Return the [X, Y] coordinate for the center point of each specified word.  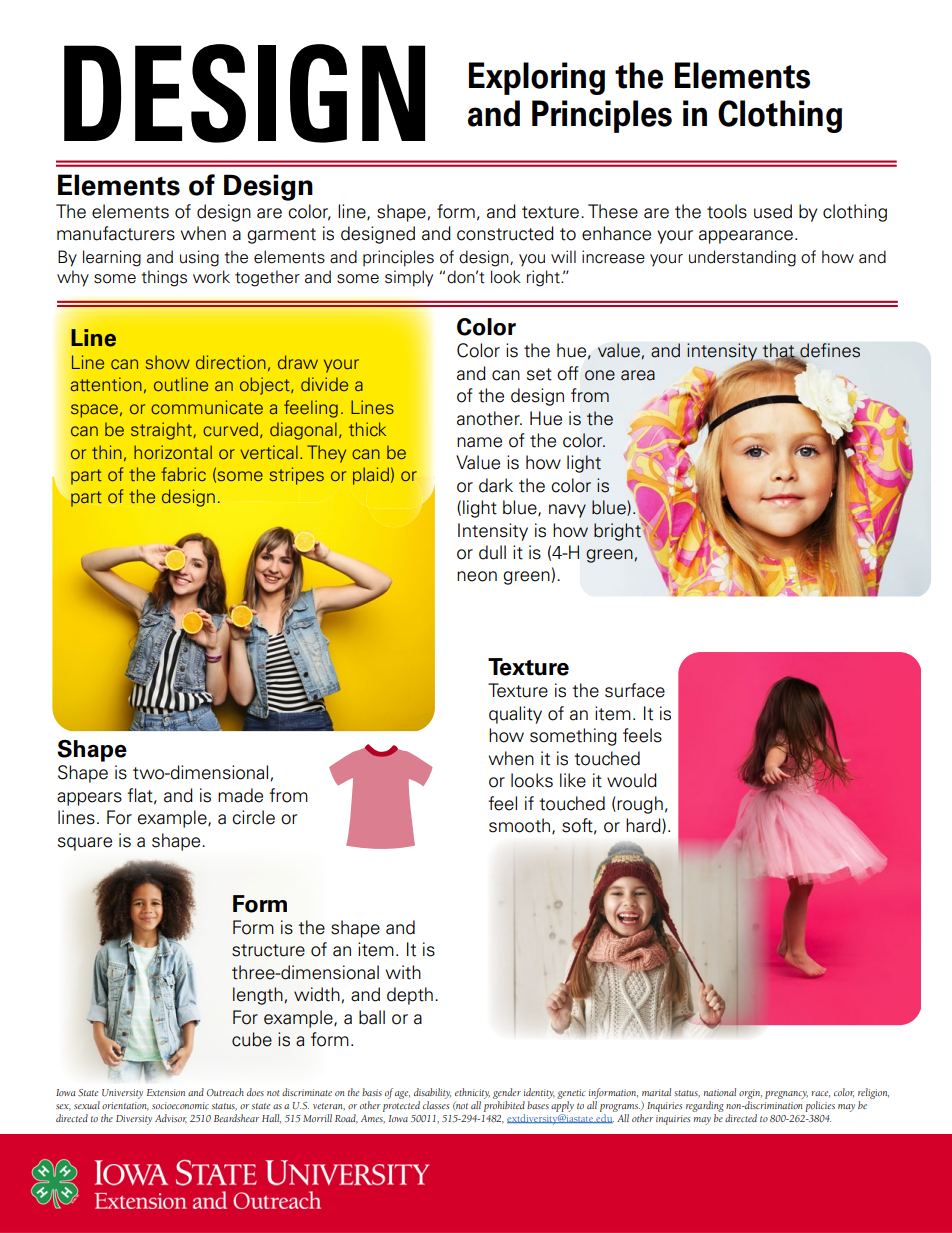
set [539, 374]
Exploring [537, 78]
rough [639, 805]
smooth [521, 826]
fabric [183, 474]
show [168, 362]
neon [477, 576]
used [773, 211]
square [85, 844]
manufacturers [116, 233]
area [638, 375]
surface [635, 690]
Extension [166, 1092]
